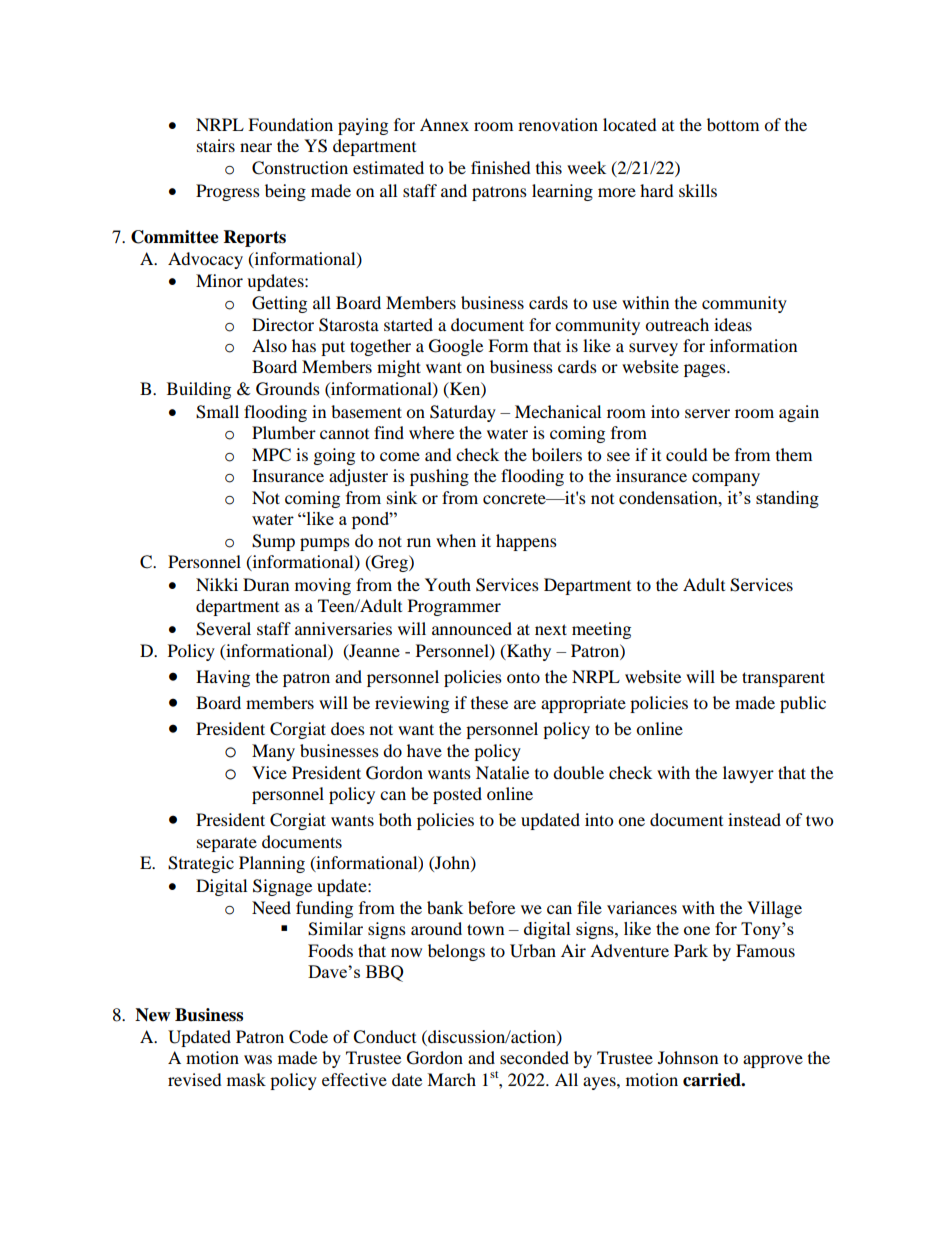 This screenshot has height=1233, width=952. What do you see at coordinates (216, 145) in the screenshot?
I see `stairs` at bounding box center [216, 145].
